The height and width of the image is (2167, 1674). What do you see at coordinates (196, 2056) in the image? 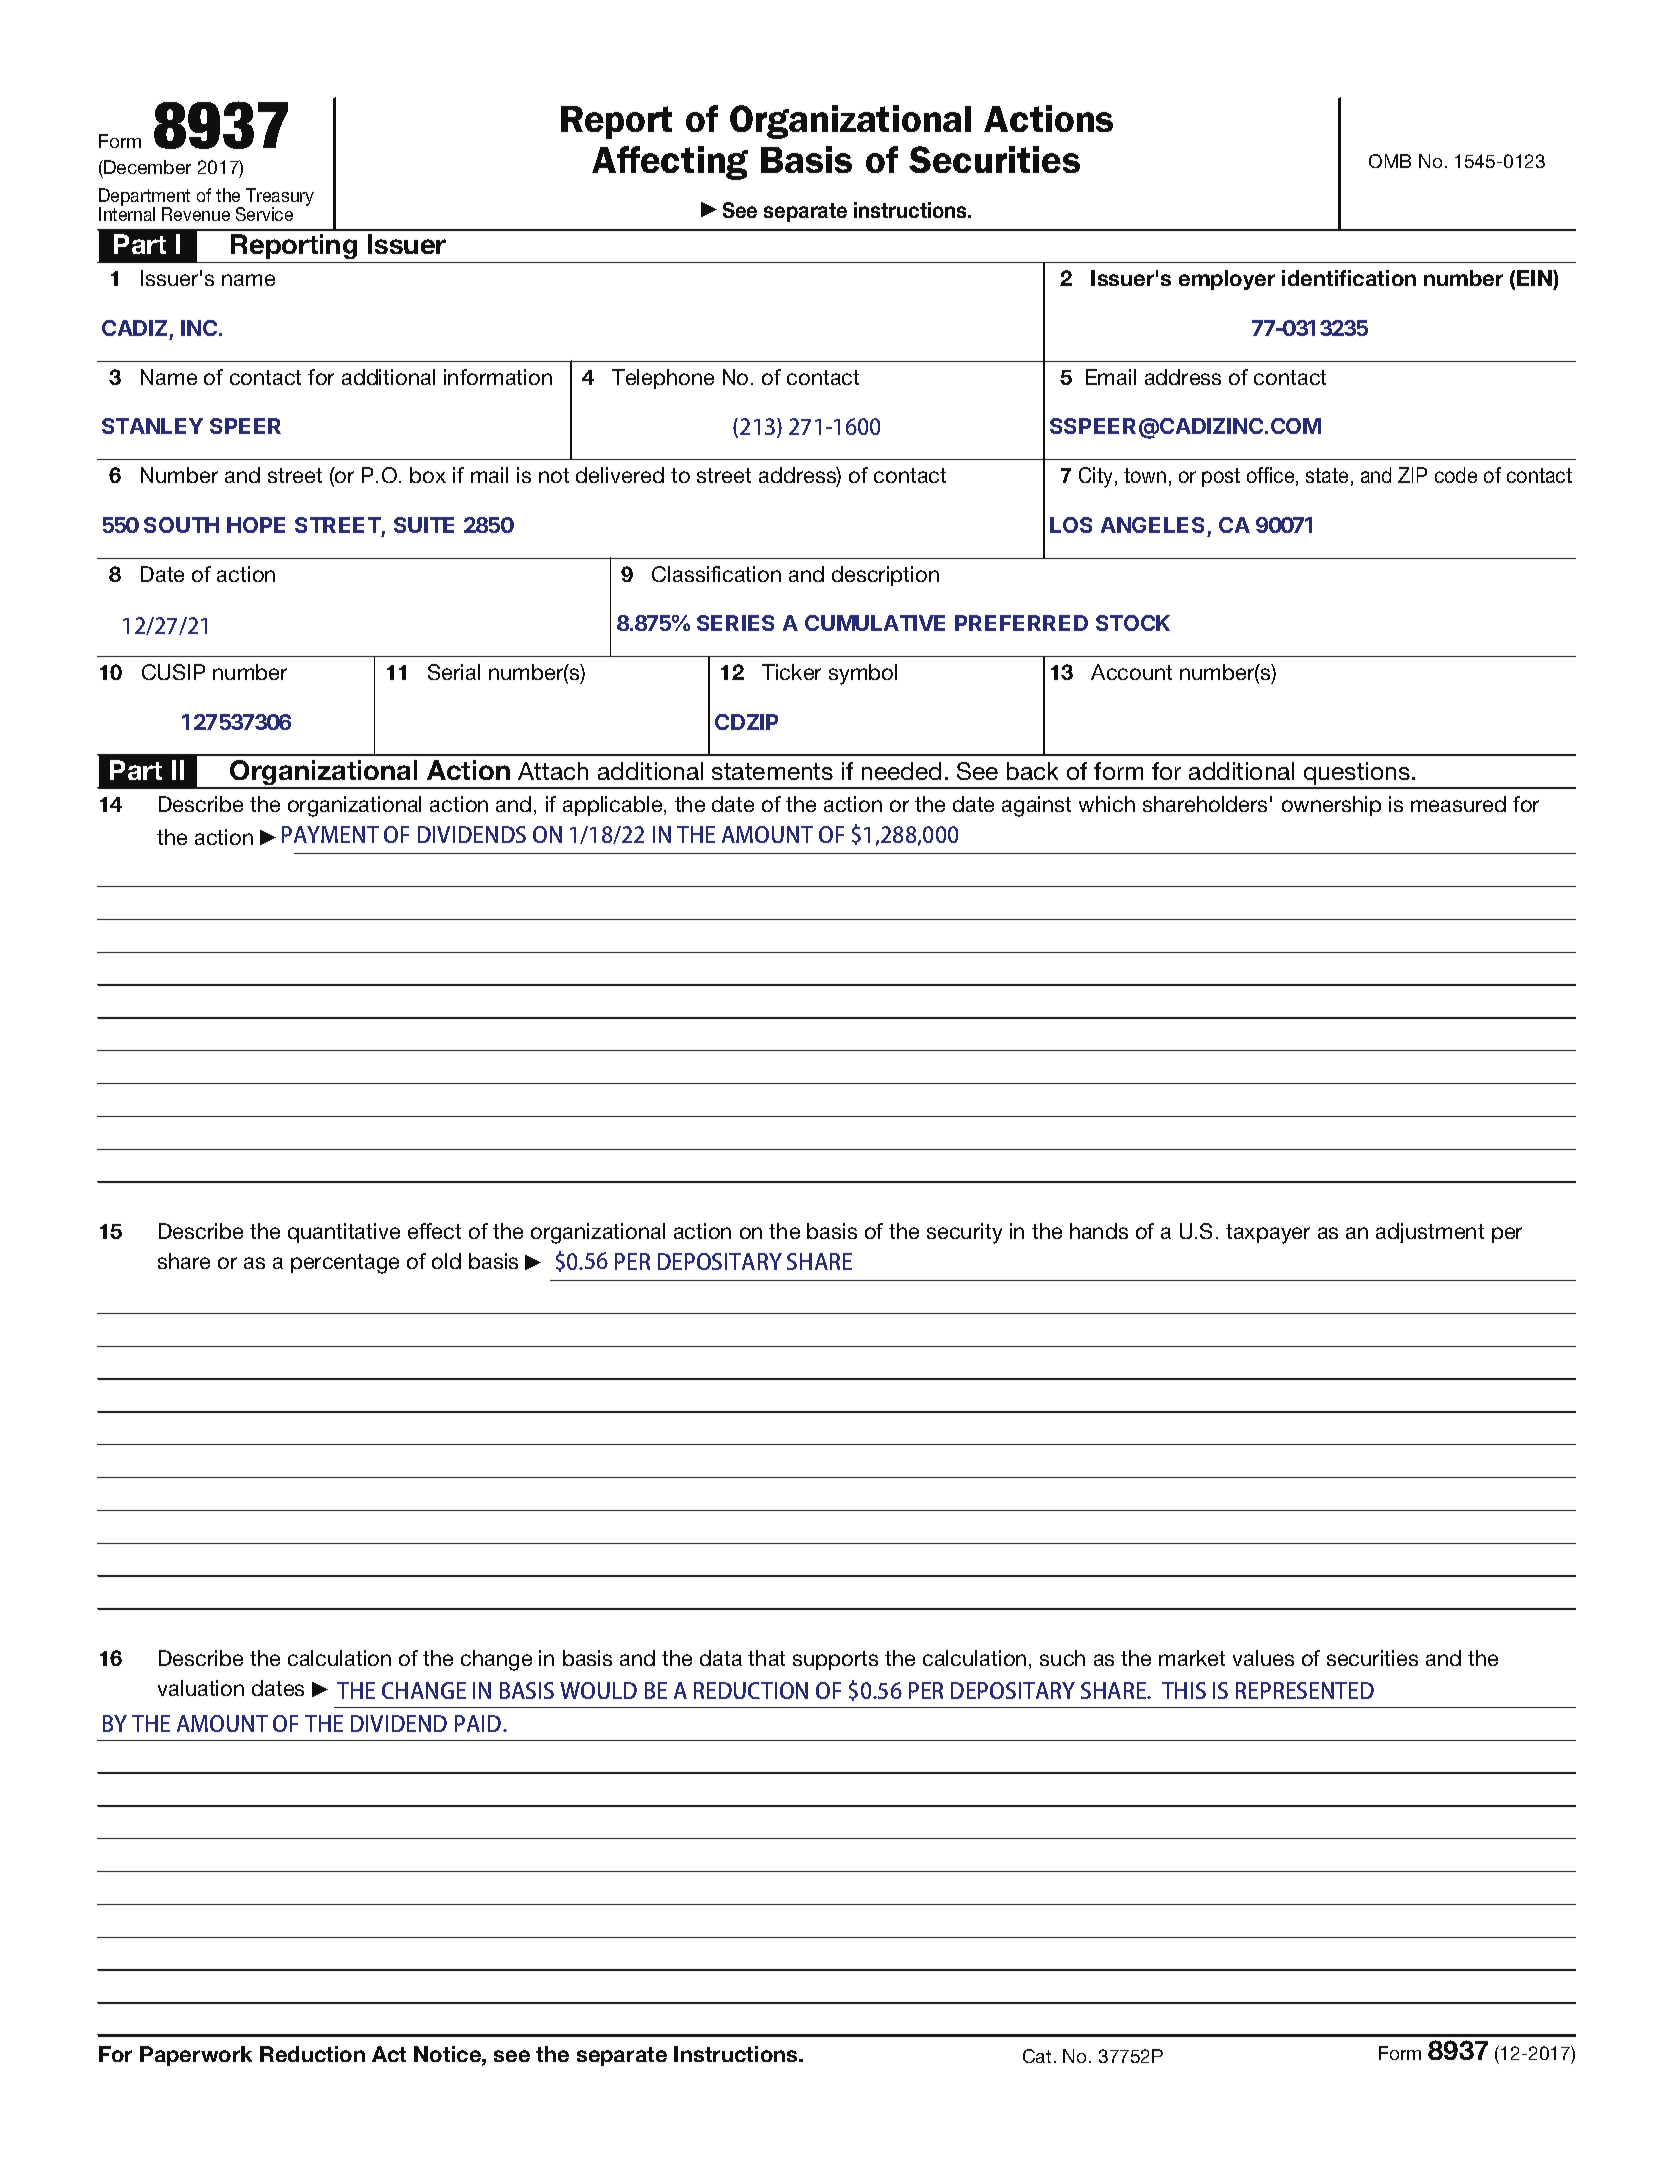
I see `Paperwork` at bounding box center [196, 2056].
